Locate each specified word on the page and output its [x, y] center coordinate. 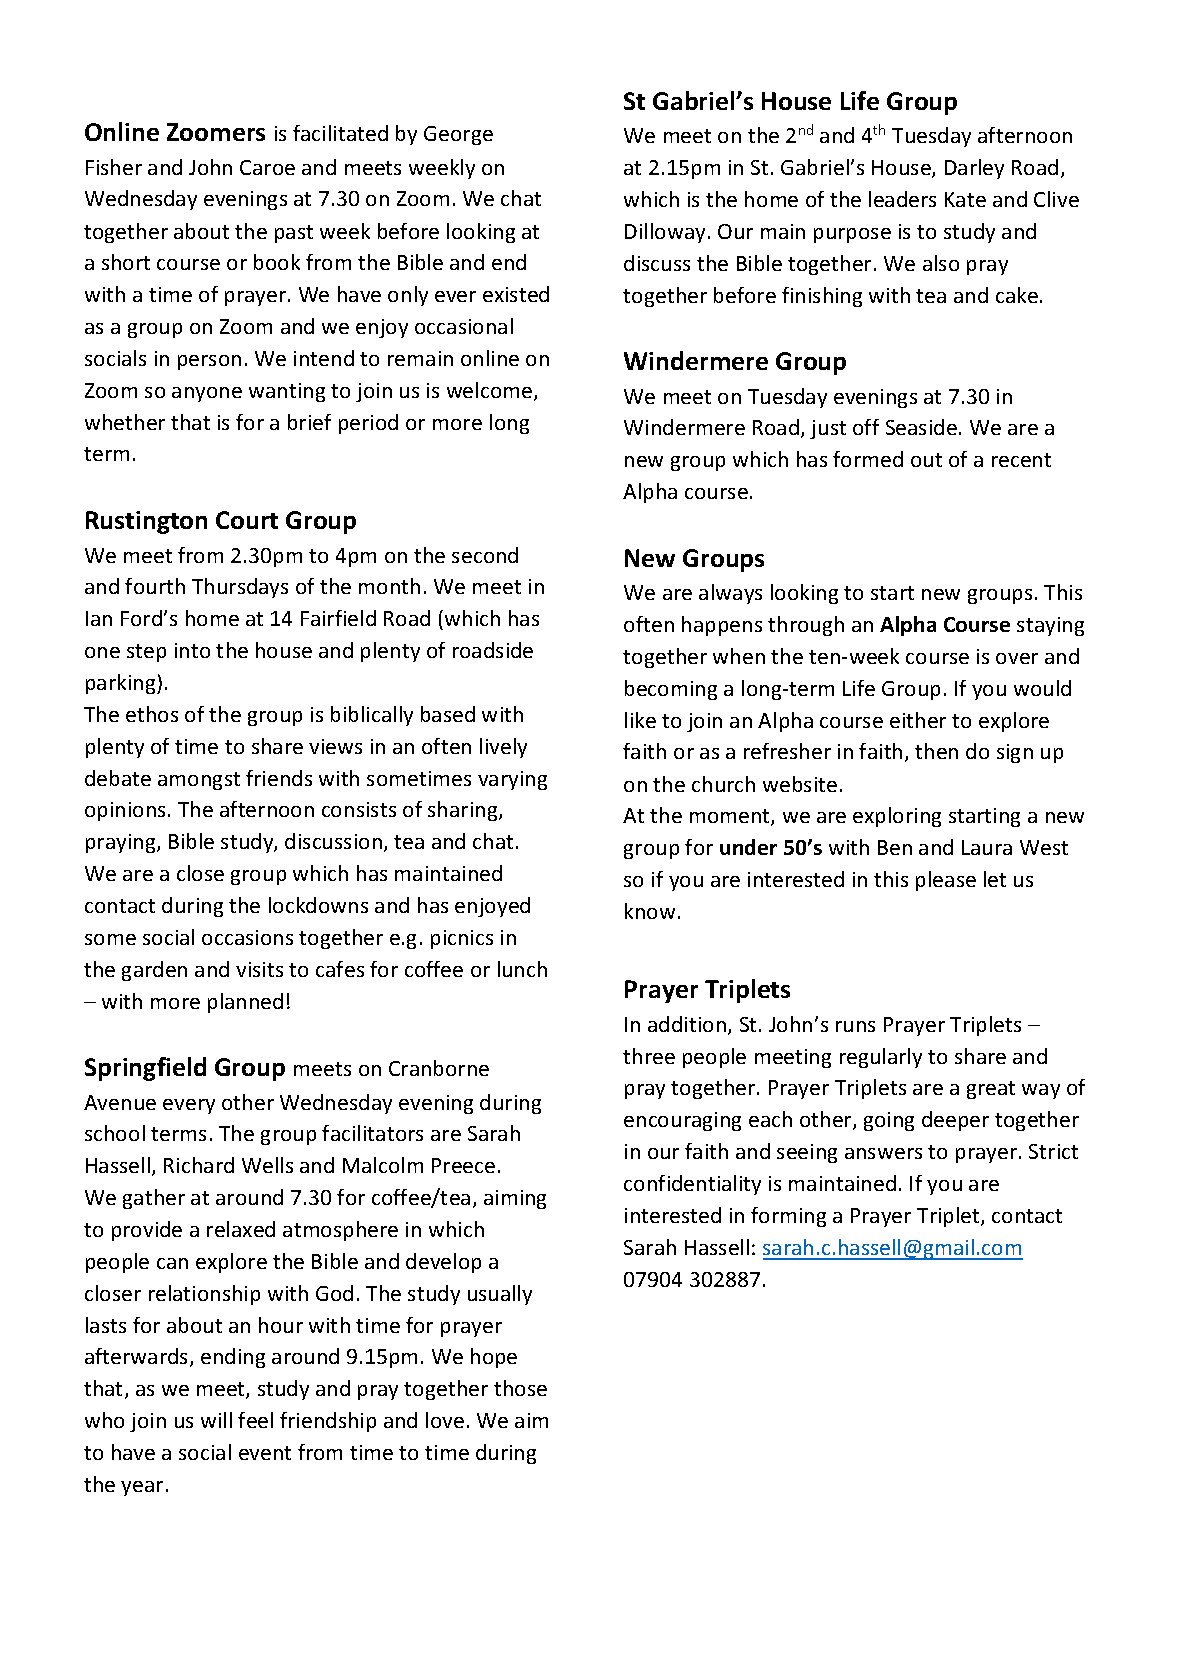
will [216, 1420]
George [458, 135]
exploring [897, 817]
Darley [974, 169]
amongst [199, 781]
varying [512, 780]
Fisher [114, 167]
